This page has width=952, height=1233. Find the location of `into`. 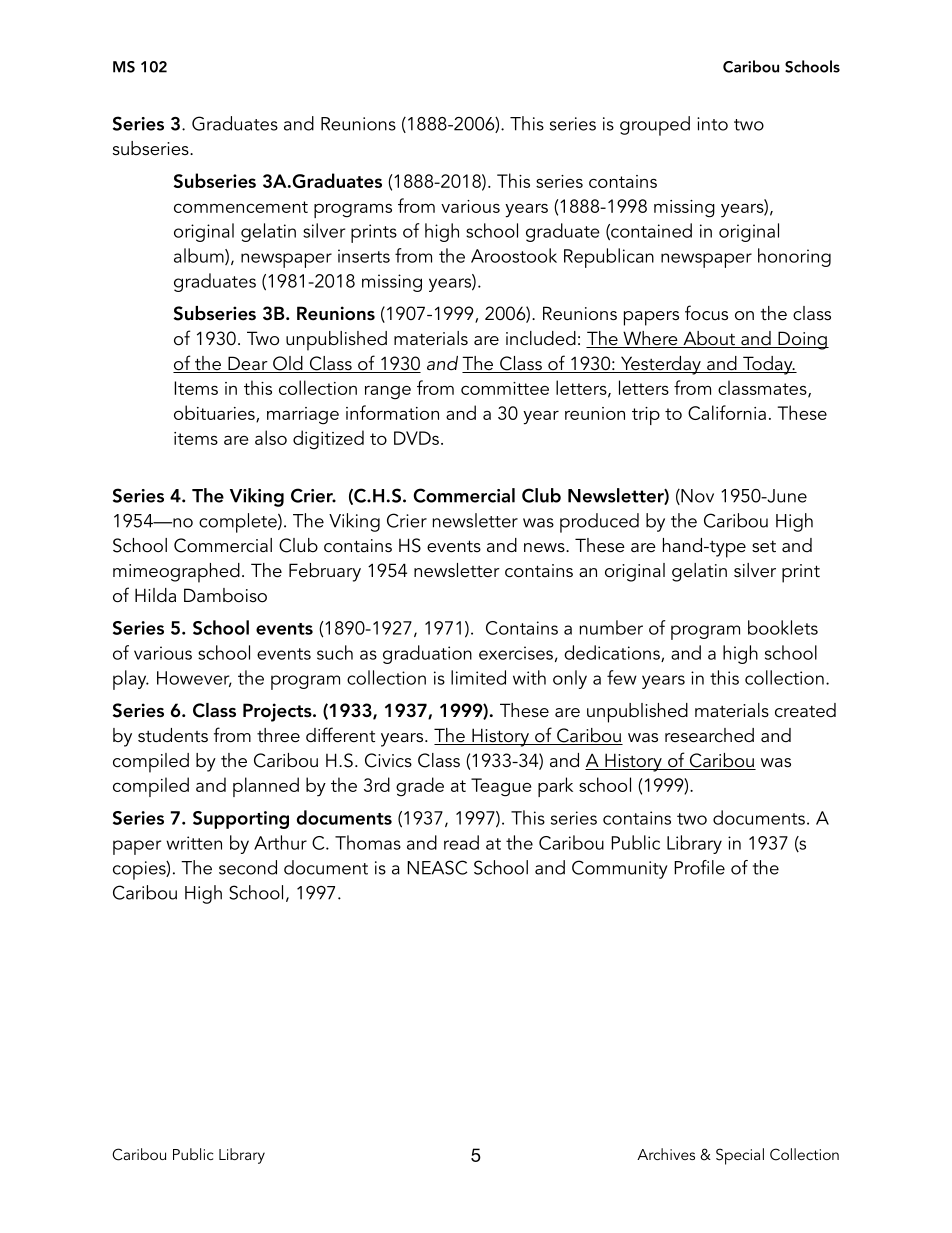

into is located at coordinates (712, 124).
